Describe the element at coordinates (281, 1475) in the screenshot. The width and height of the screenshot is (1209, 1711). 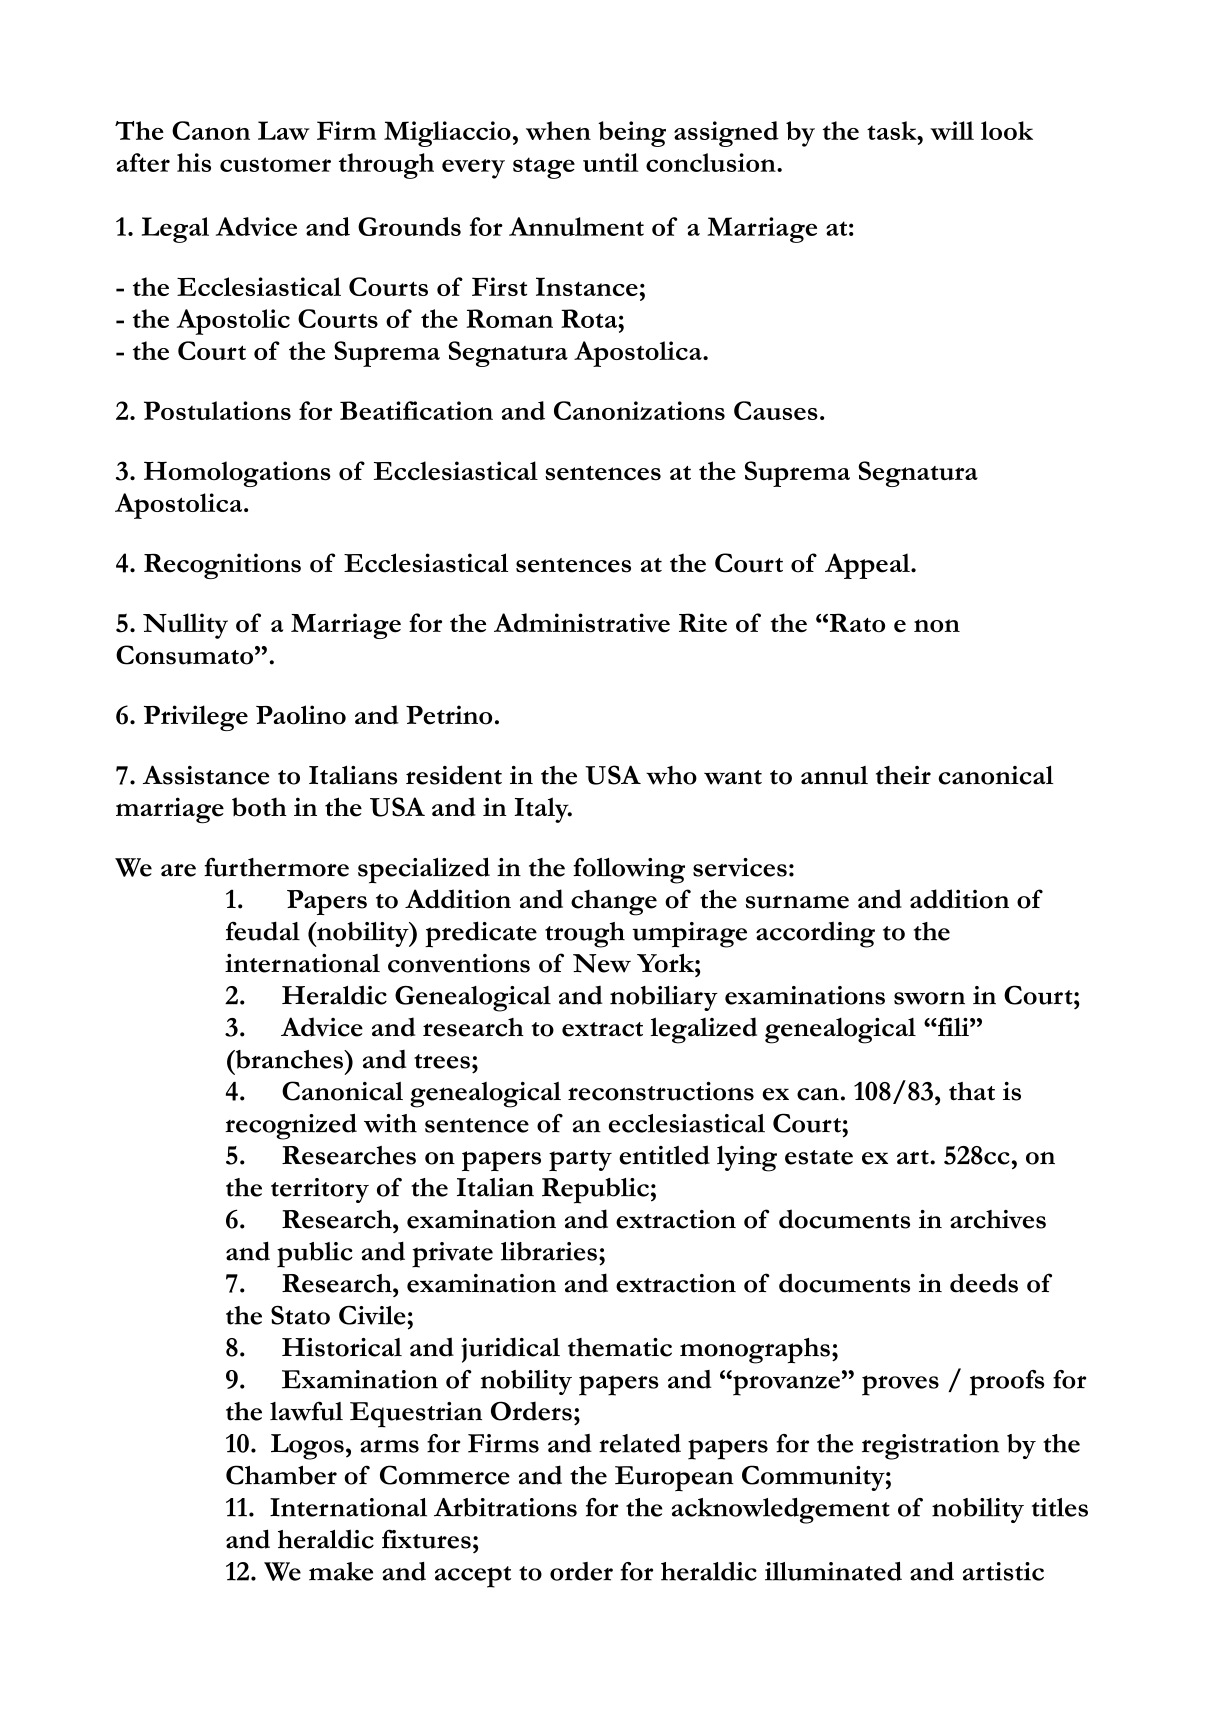
I see `Chamber` at that location.
